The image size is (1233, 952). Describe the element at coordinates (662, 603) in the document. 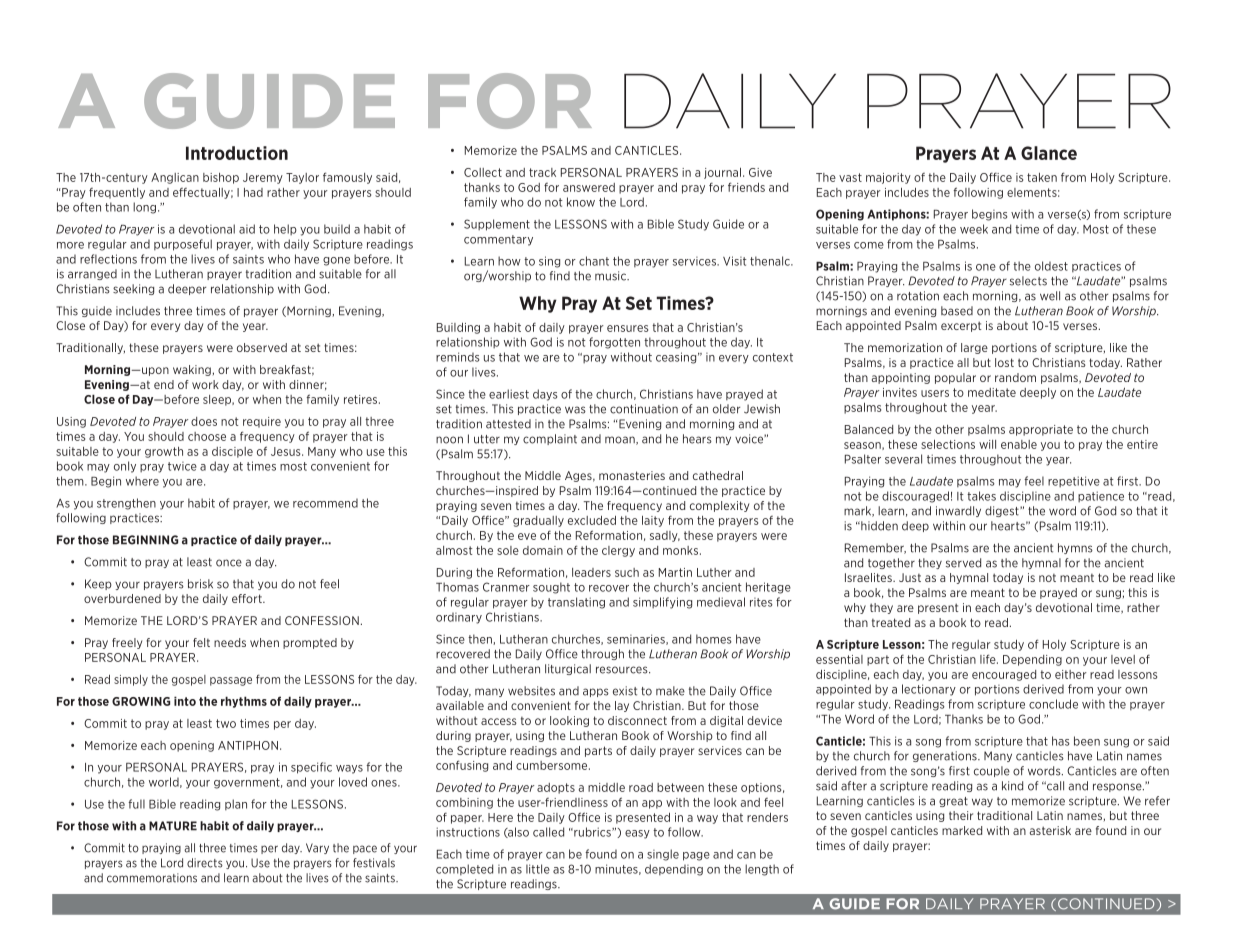

I see `simplifying` at that location.
